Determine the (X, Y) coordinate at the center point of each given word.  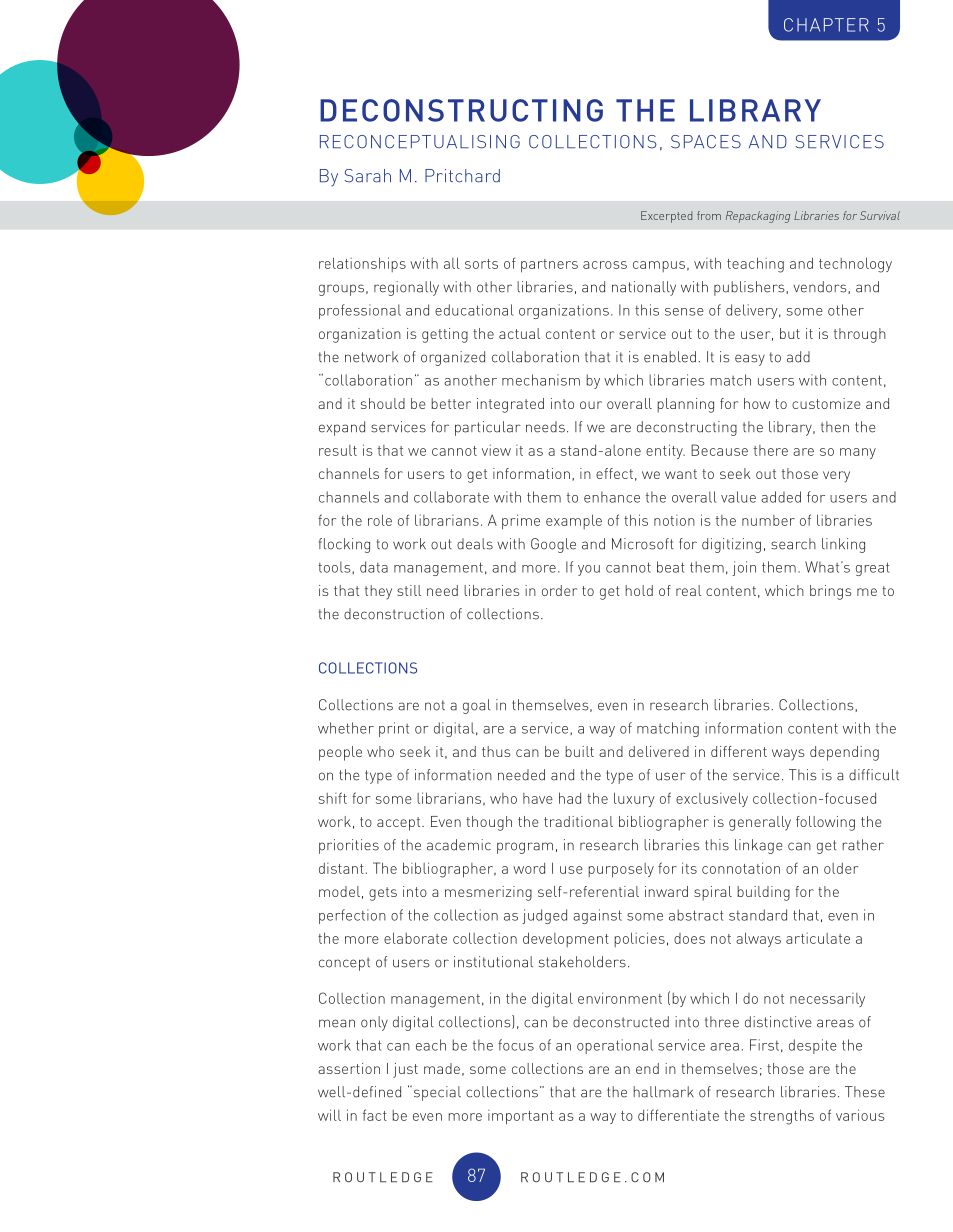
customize (826, 403)
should (383, 403)
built (579, 751)
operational (615, 1046)
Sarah (368, 176)
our (591, 405)
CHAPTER (826, 25)
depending (844, 753)
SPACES (706, 142)
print (394, 729)
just (405, 1070)
